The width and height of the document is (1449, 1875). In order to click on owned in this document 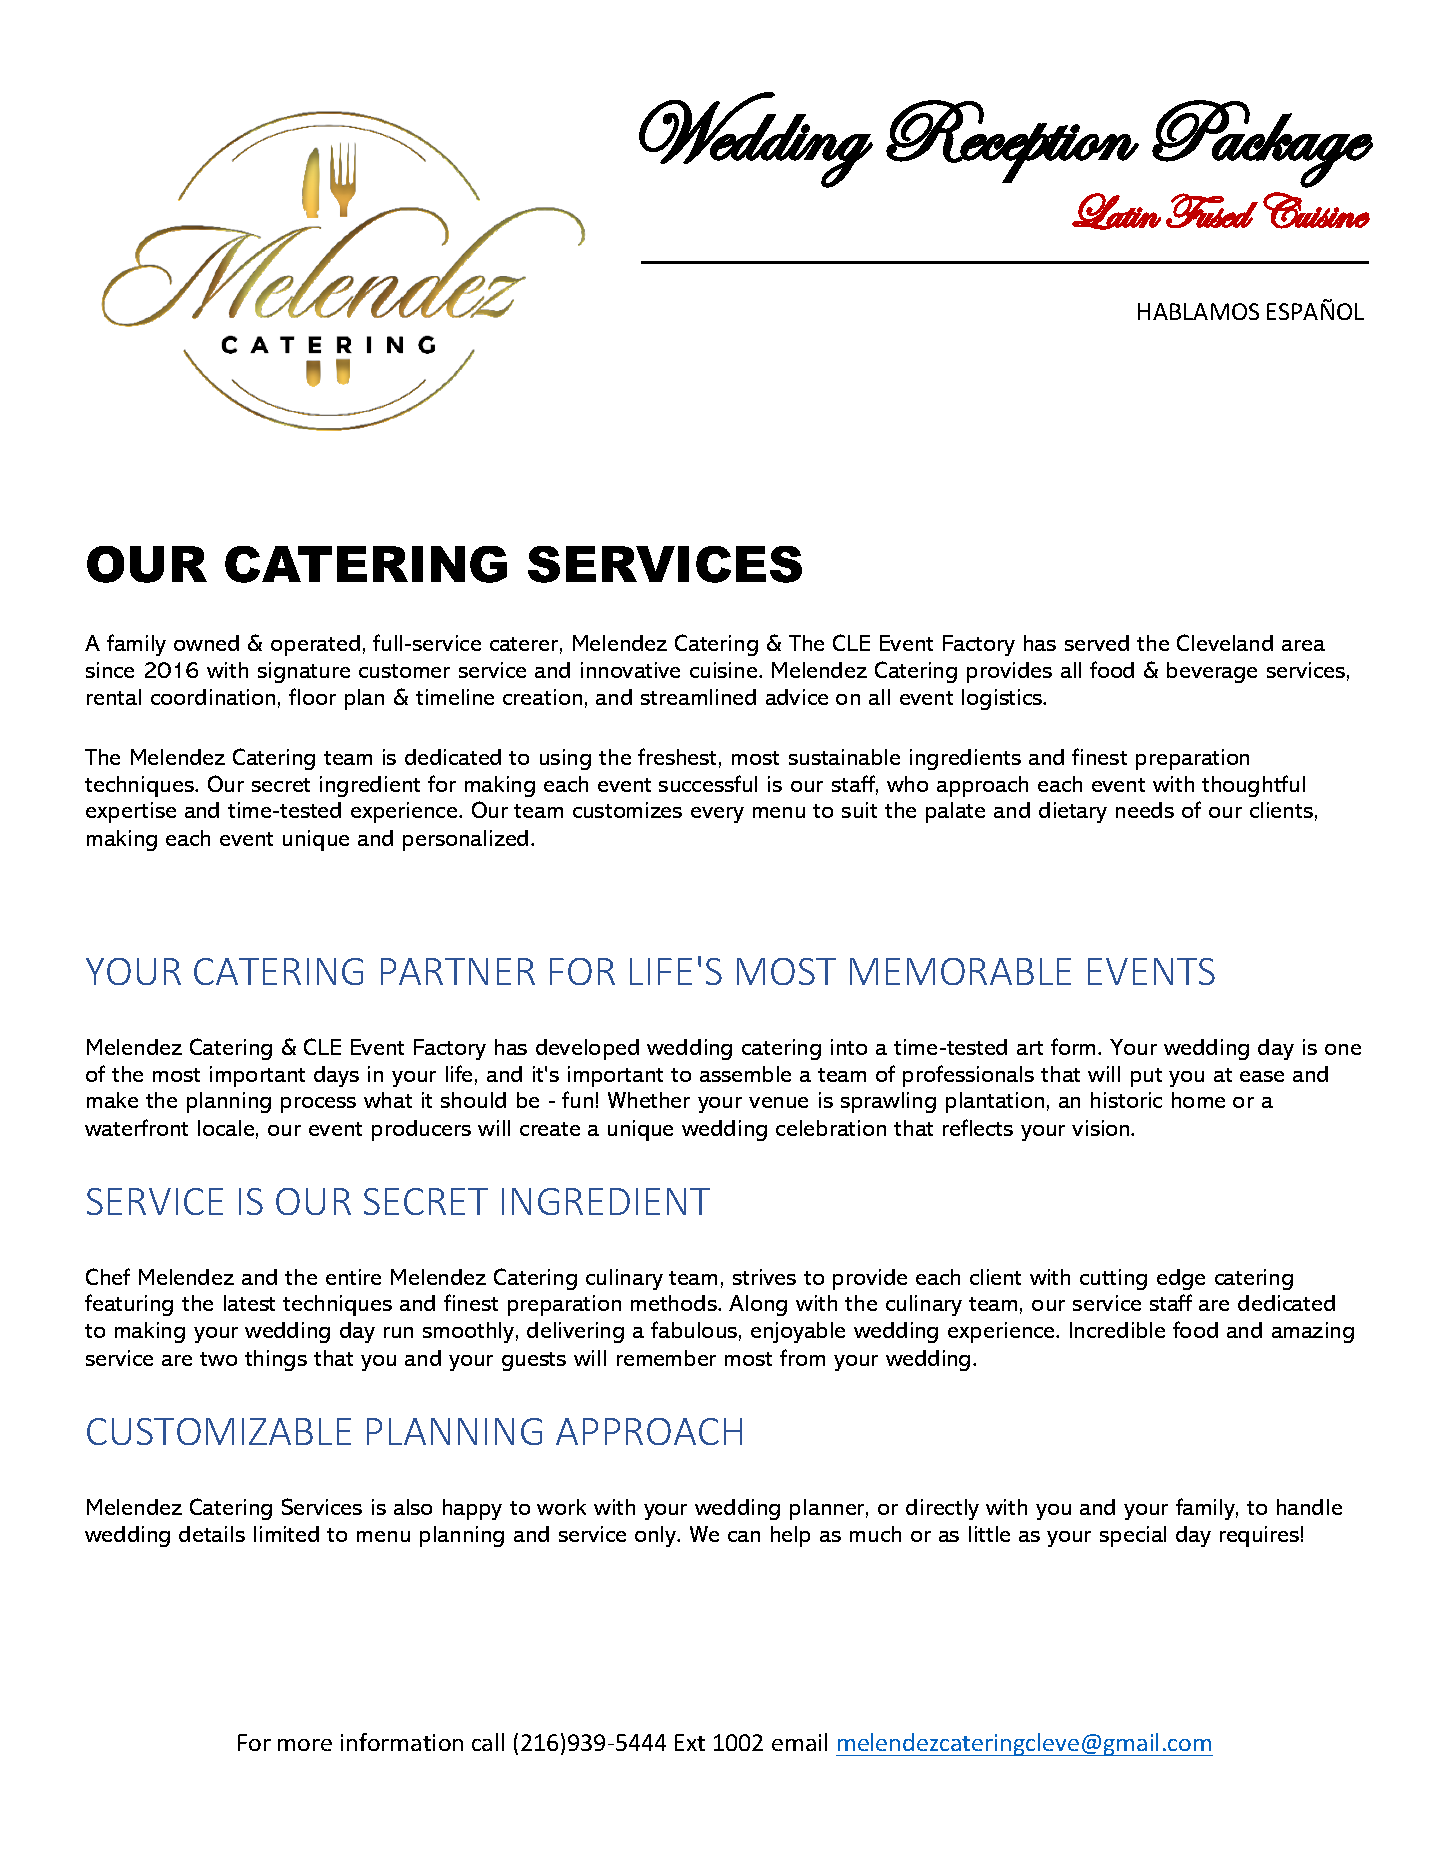, I will do `click(206, 643)`.
